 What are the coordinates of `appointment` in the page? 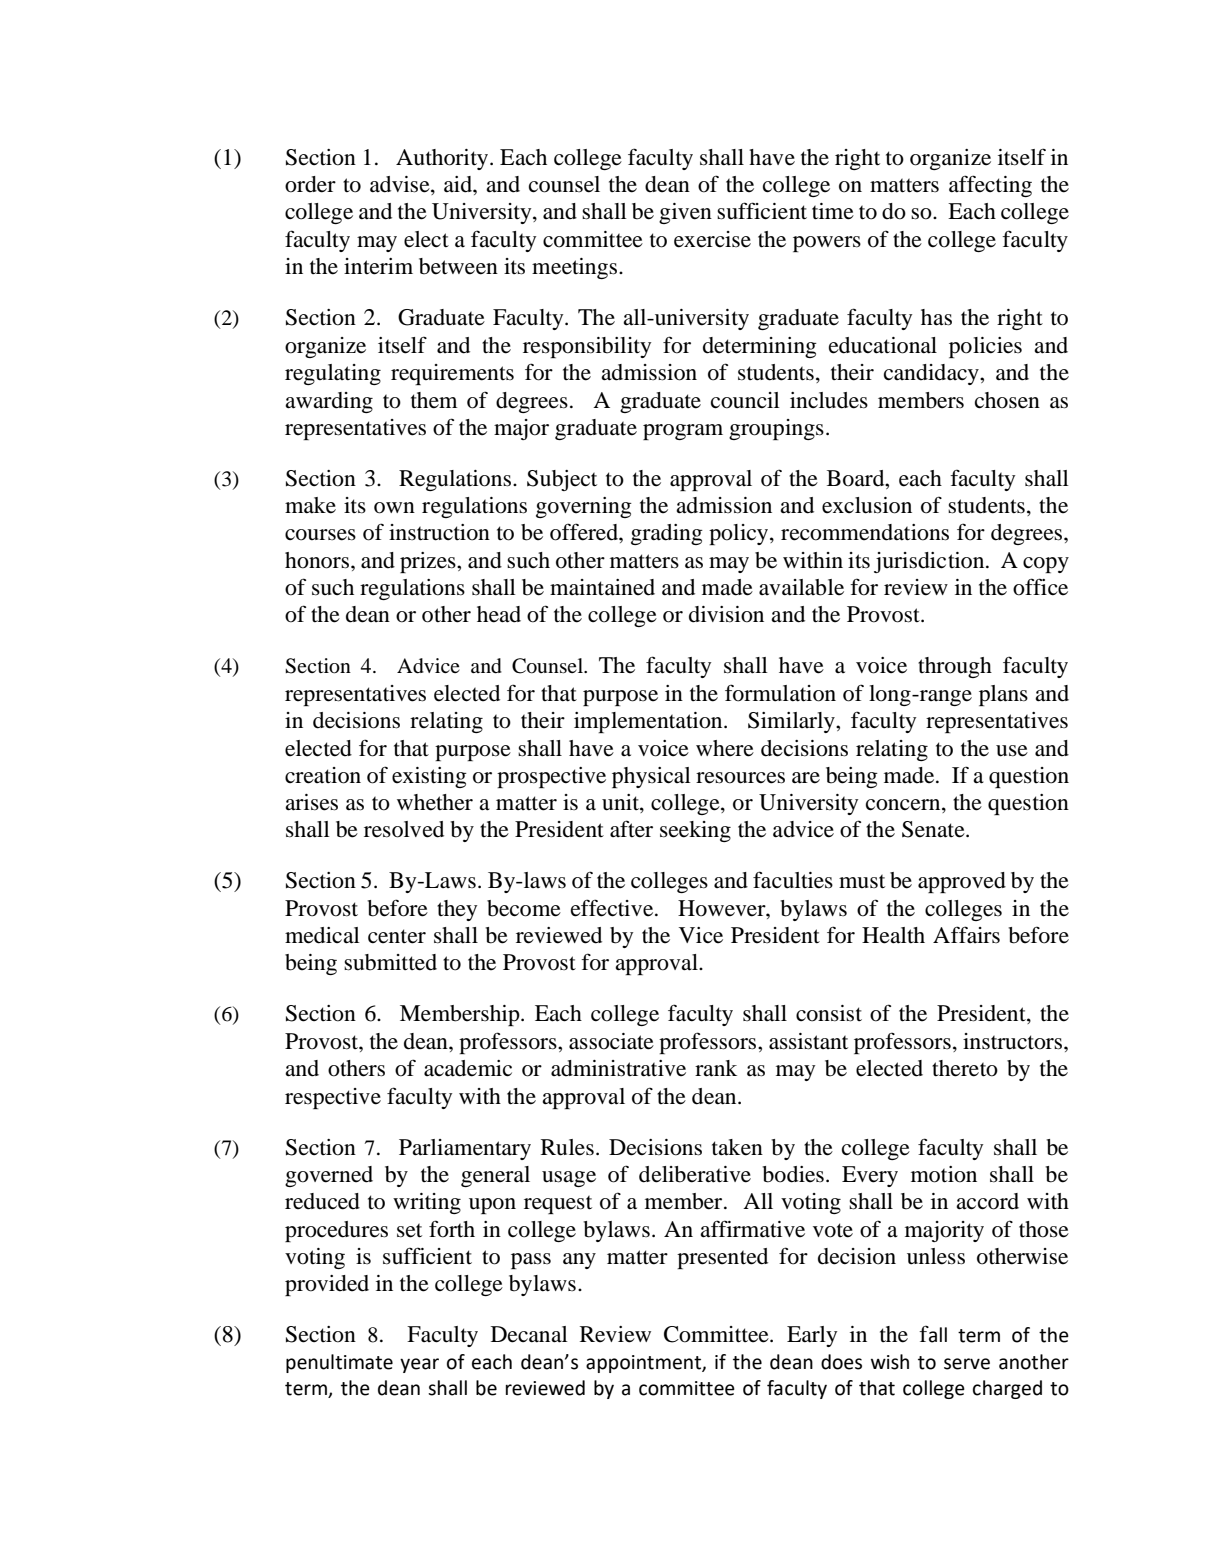 It's located at (644, 1364).
